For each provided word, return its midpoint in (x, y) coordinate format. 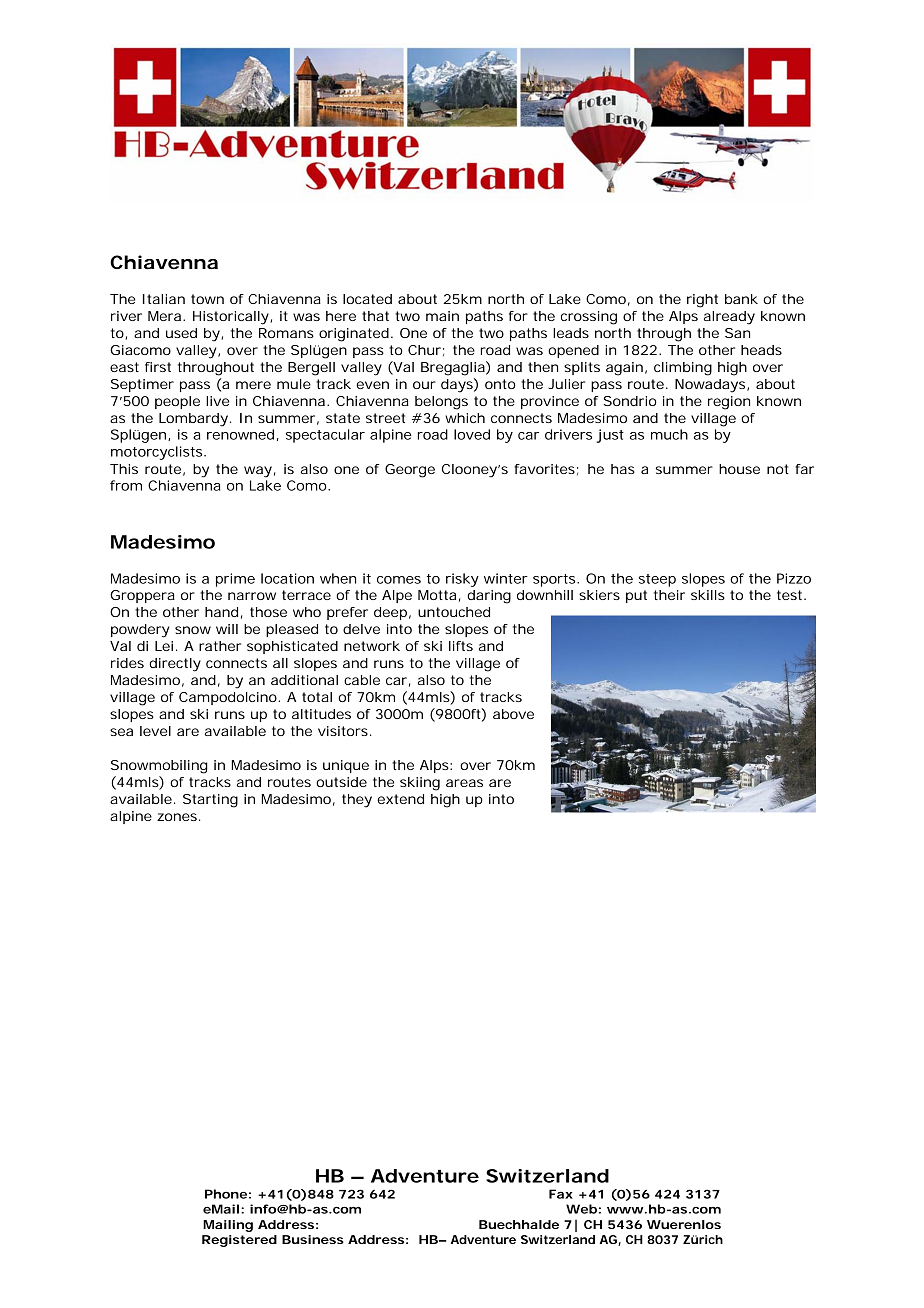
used (181, 333)
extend (400, 799)
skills (708, 595)
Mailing (228, 1226)
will (227, 629)
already (729, 318)
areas (464, 783)
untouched (454, 612)
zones (178, 817)
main (442, 316)
